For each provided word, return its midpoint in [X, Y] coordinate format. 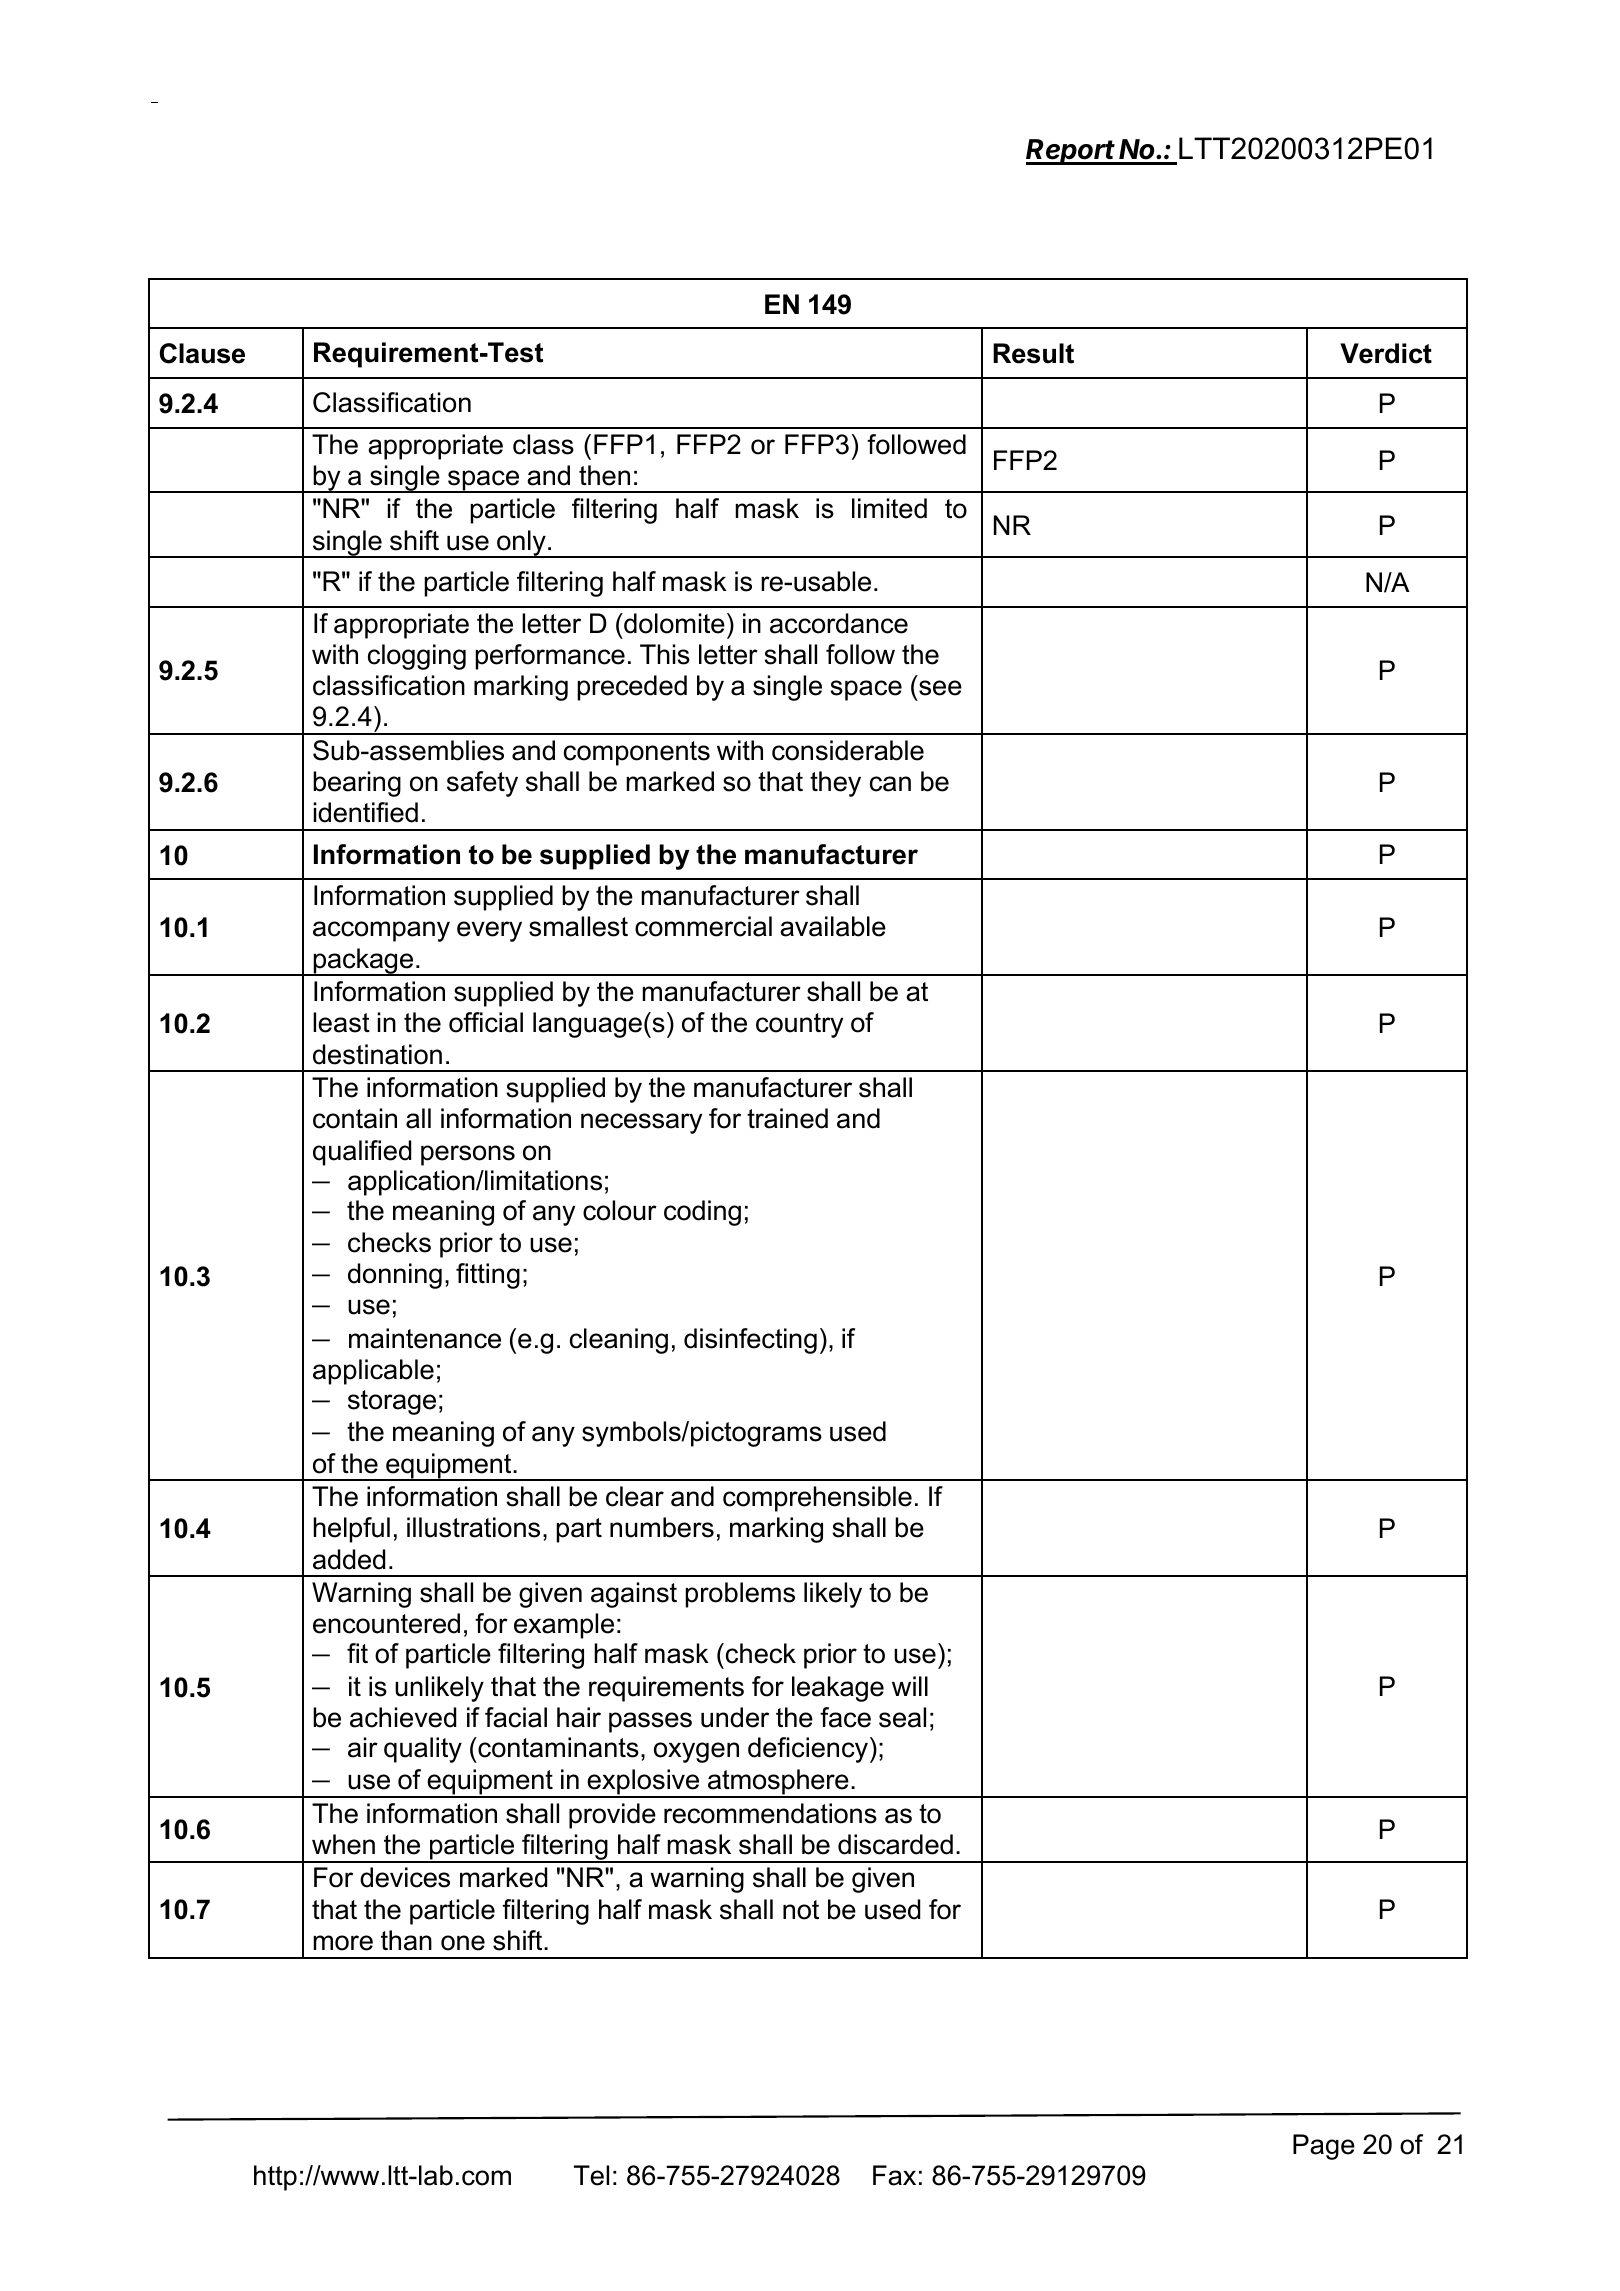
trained [787, 1118]
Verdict [1386, 353]
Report [1072, 152]
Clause [202, 353]
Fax [894, 2175]
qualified [362, 1153]
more [343, 1943]
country [799, 1025]
